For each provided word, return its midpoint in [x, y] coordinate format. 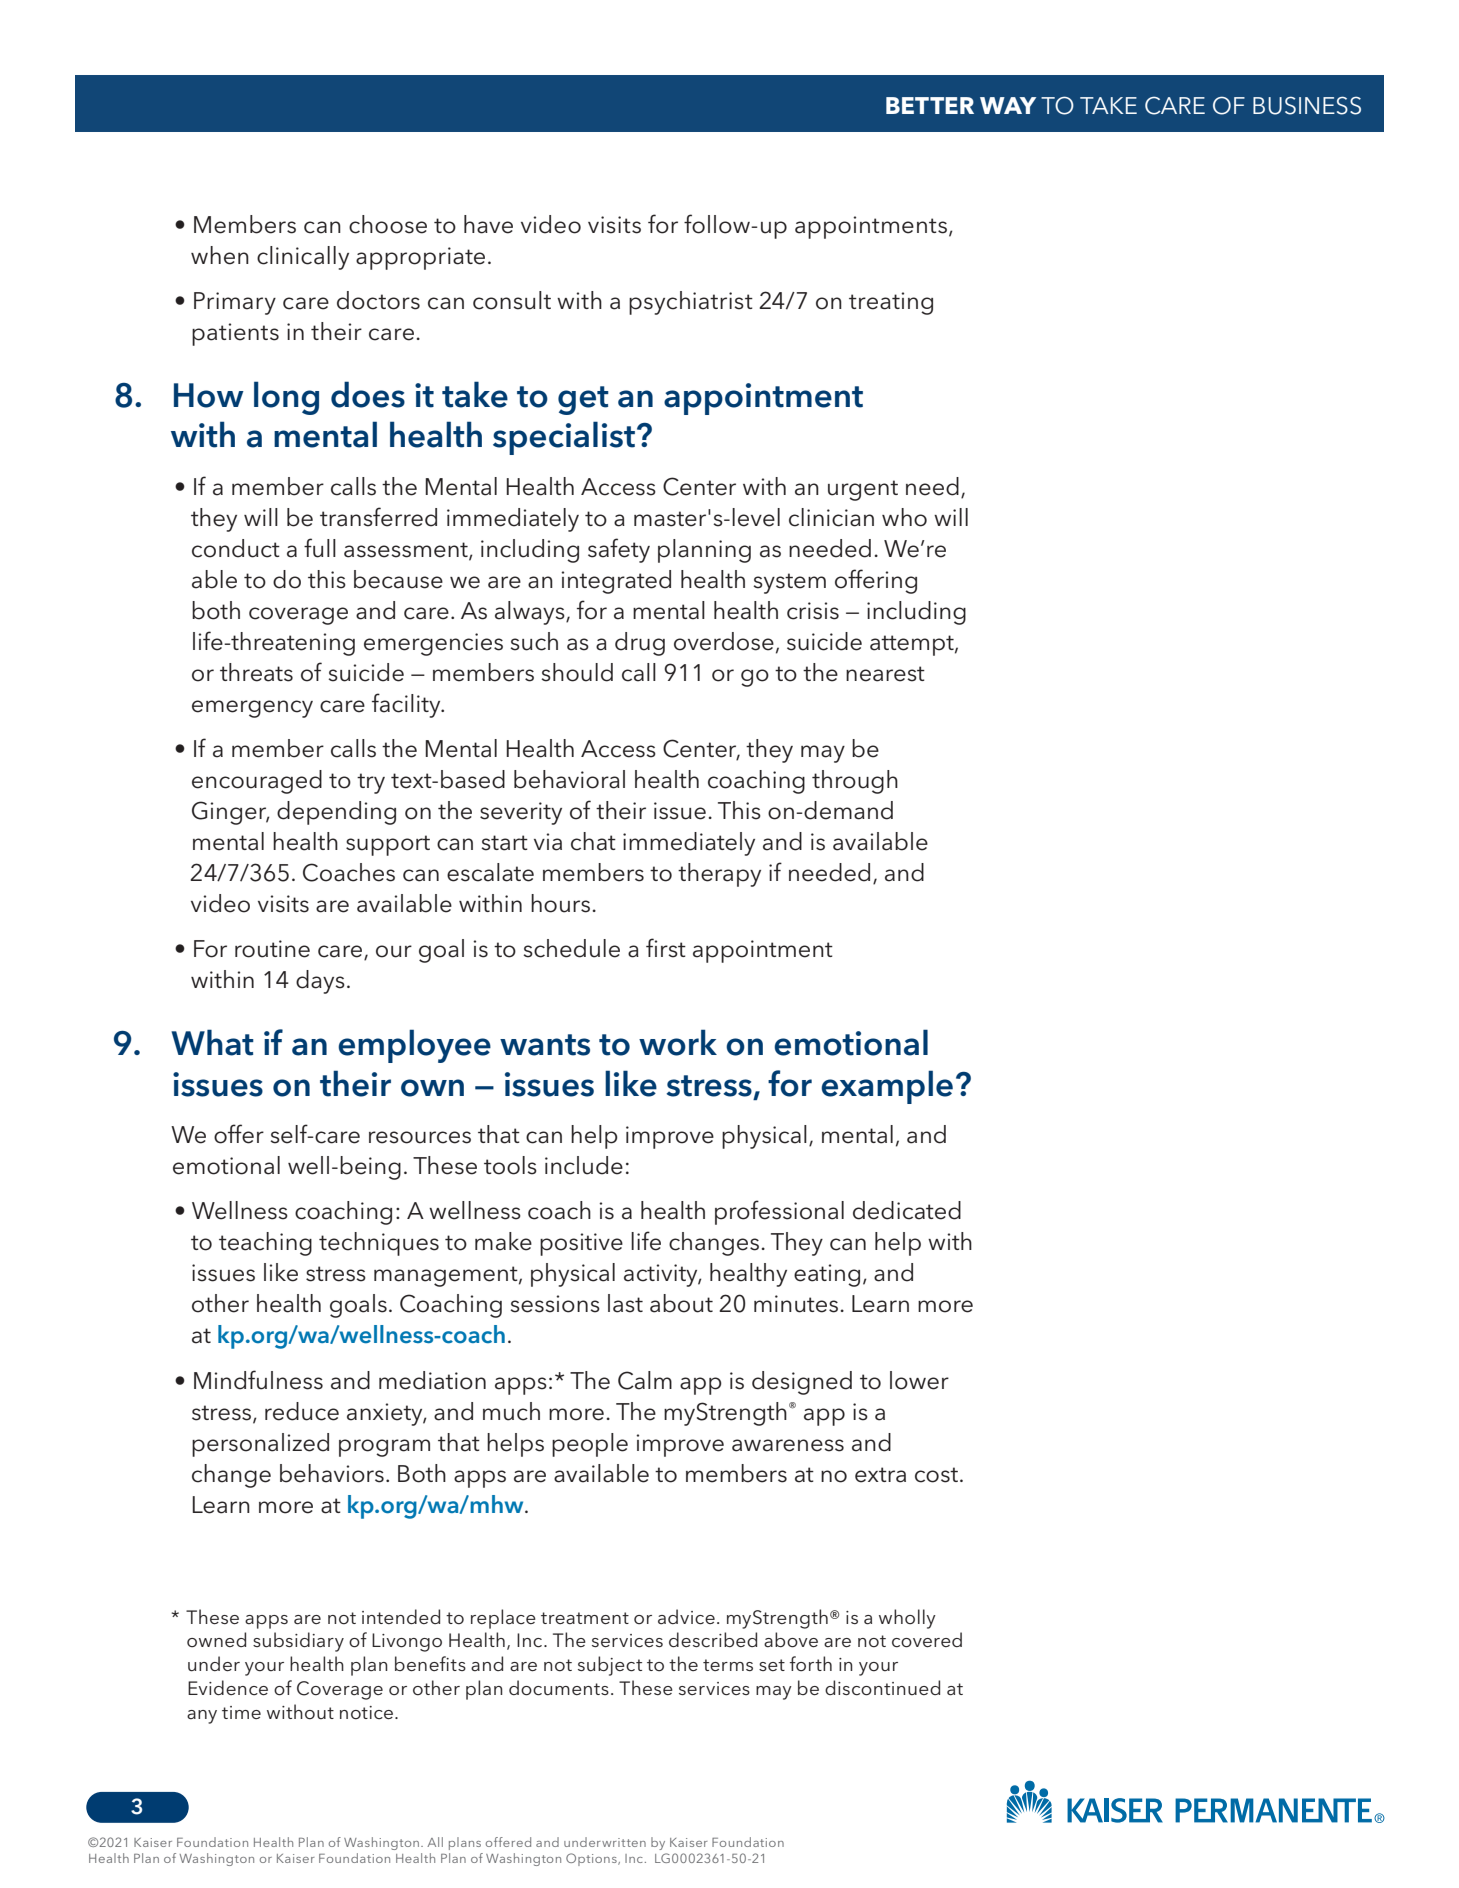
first [666, 948]
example [887, 1087]
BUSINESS [1307, 105]
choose [388, 224]
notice [368, 1713]
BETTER [930, 105]
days [320, 982]
